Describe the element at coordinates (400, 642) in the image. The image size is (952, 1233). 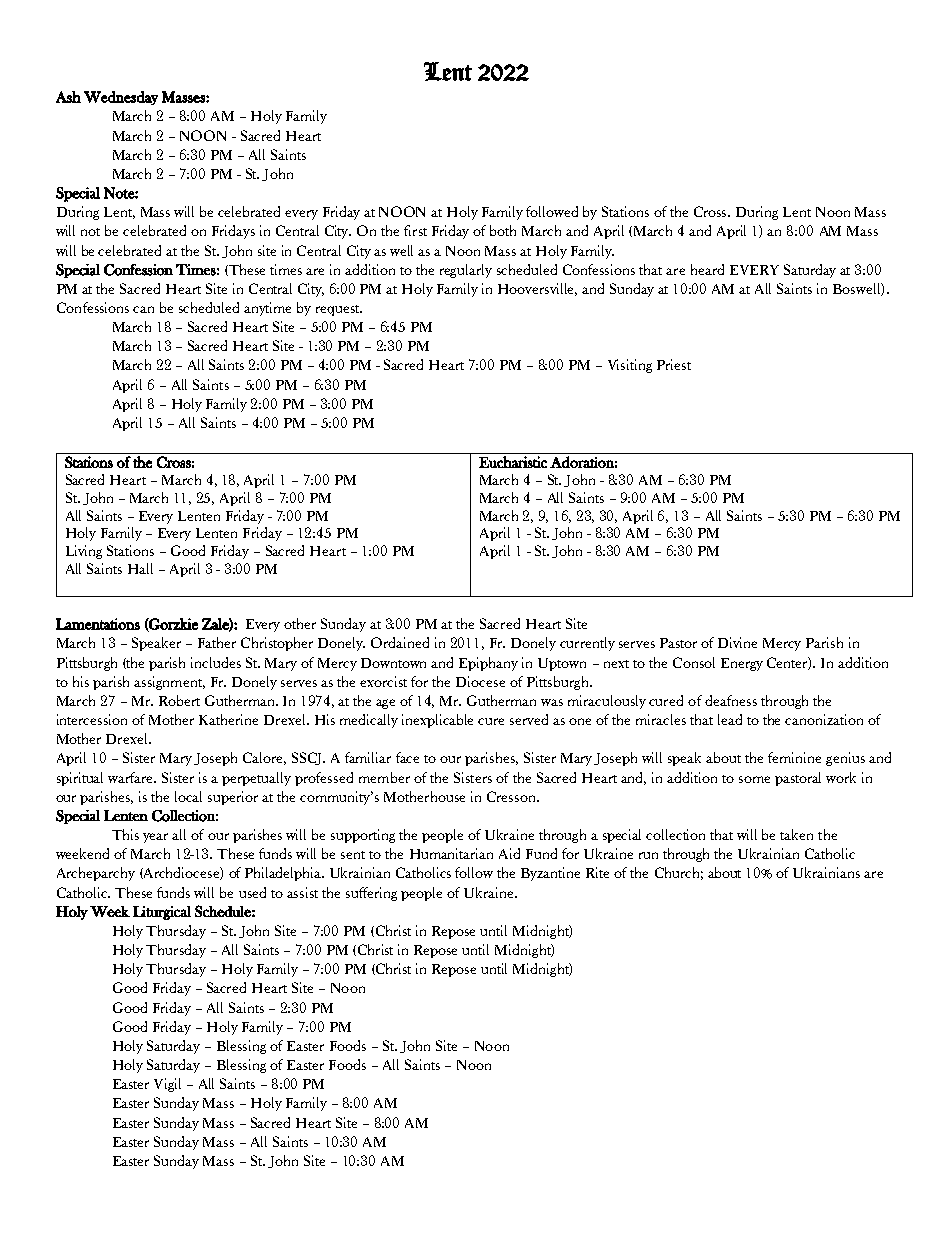
I see `Ordained` at that location.
